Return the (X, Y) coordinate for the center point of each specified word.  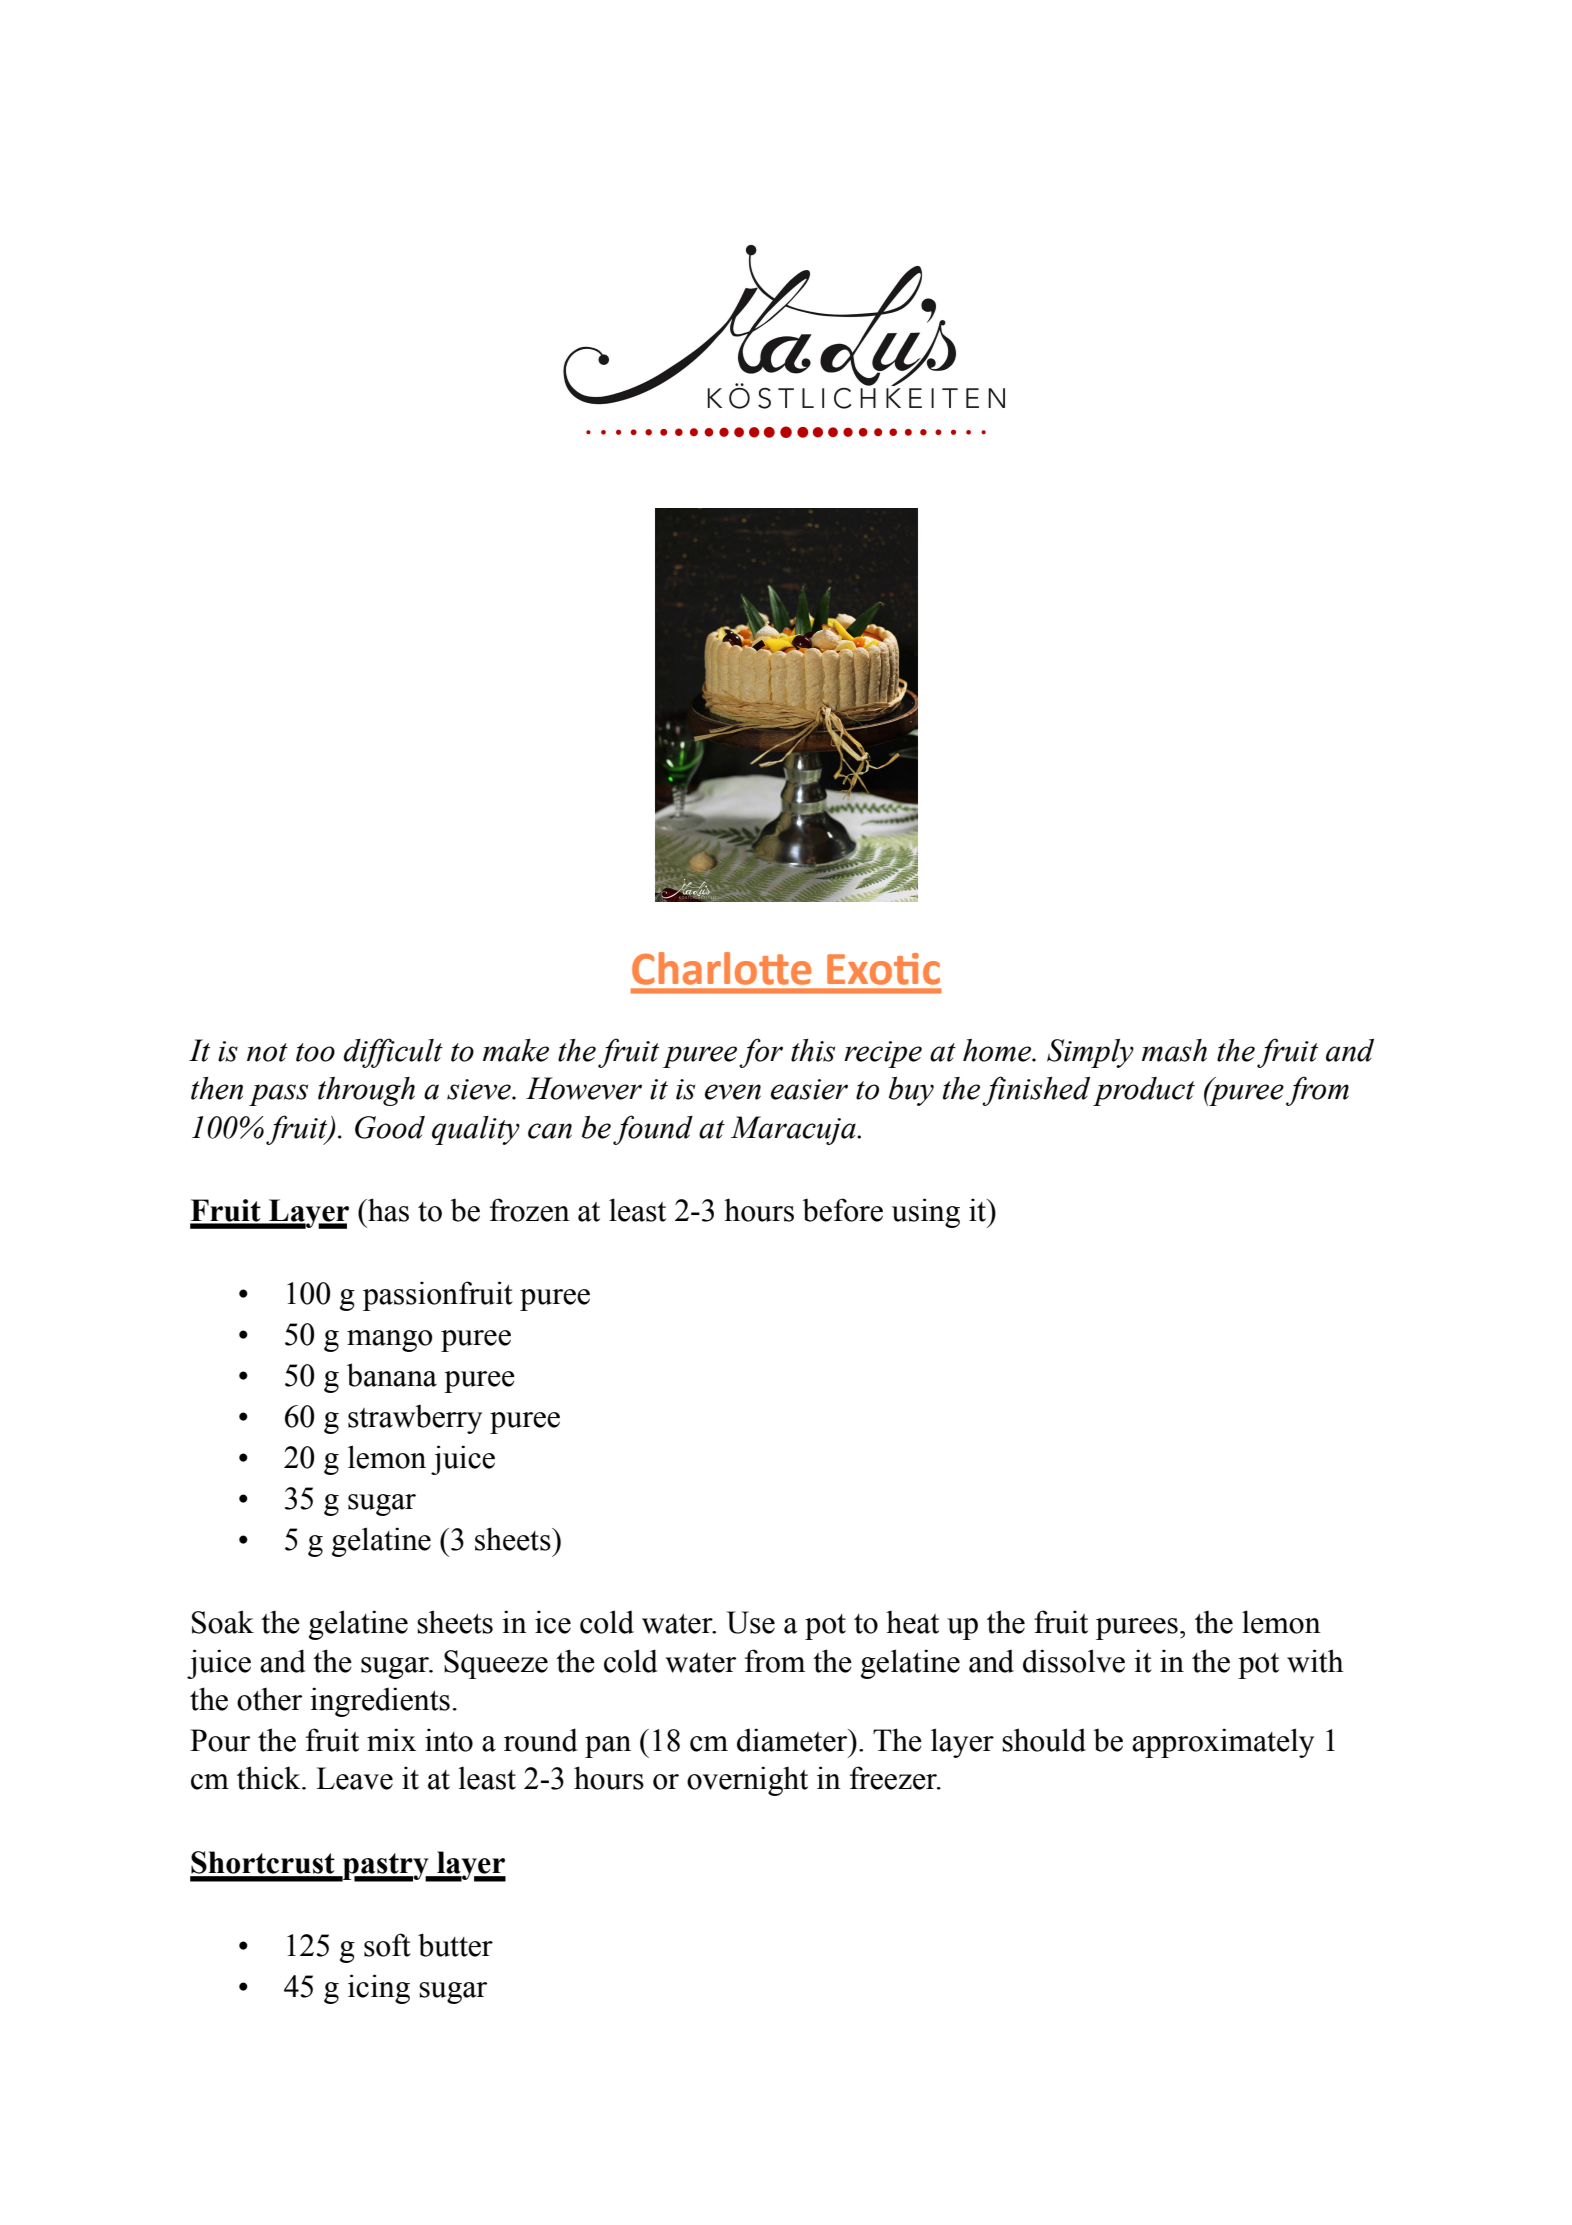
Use (751, 1622)
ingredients (380, 1702)
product (1144, 1091)
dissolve (1074, 1661)
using (926, 1213)
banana (392, 1375)
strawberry (415, 1419)
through (366, 1091)
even (733, 1092)
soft (387, 1945)
